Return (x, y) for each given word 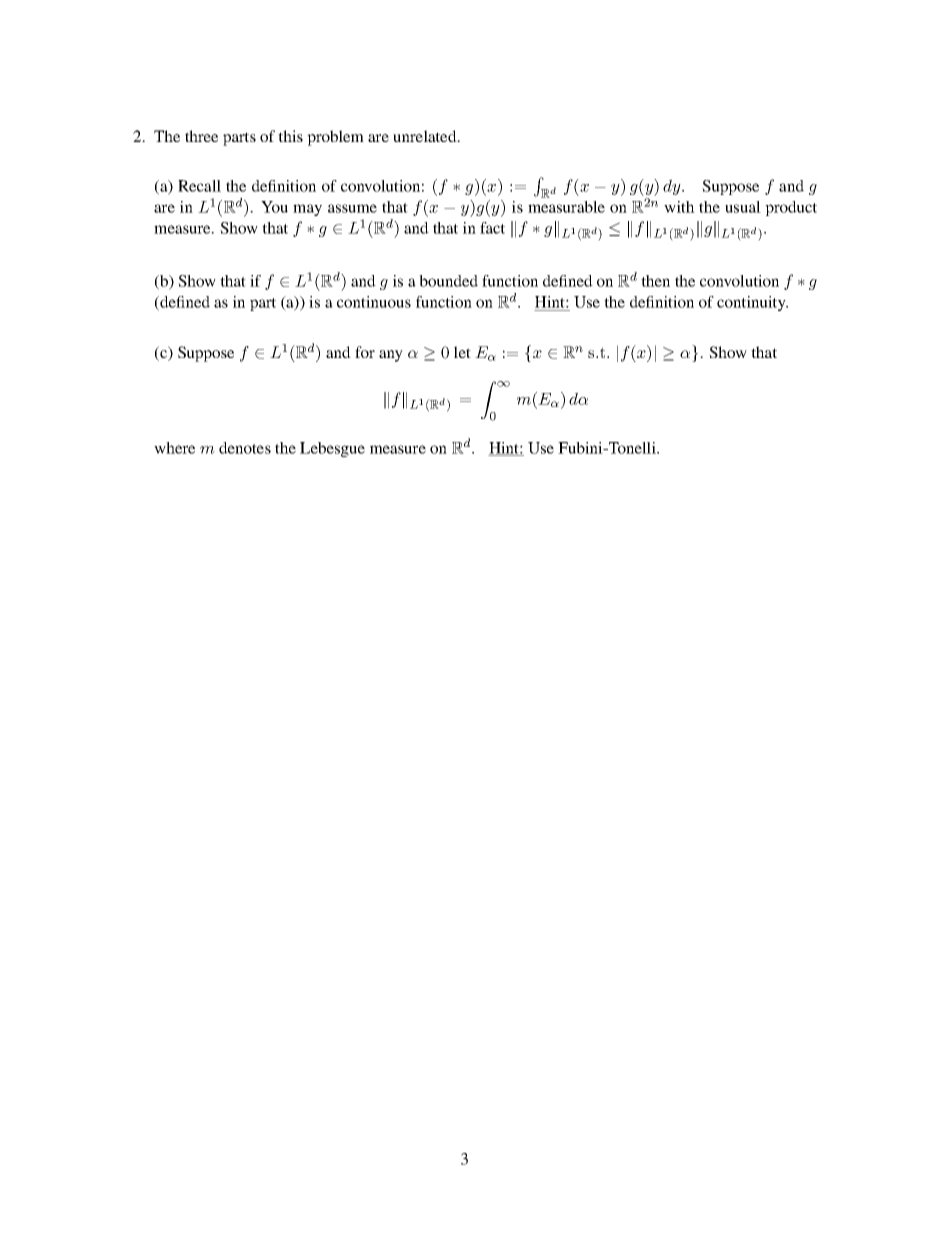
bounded (448, 281)
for (365, 352)
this (290, 136)
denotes (245, 448)
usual (743, 207)
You (274, 207)
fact (492, 228)
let (462, 352)
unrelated (426, 136)
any (391, 356)
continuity (752, 303)
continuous (374, 302)
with (679, 207)
